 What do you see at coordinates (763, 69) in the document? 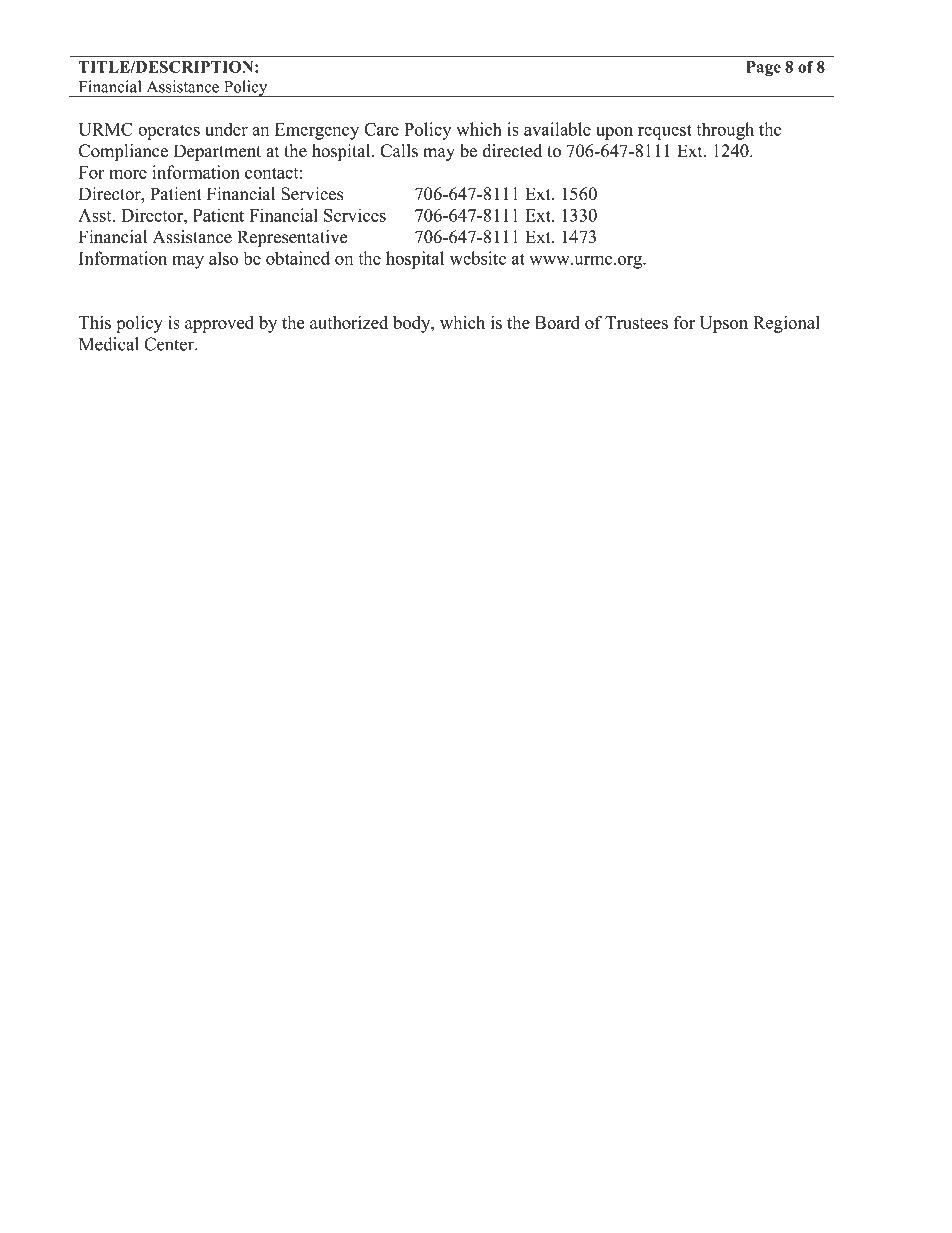
I see `Page` at bounding box center [763, 69].
